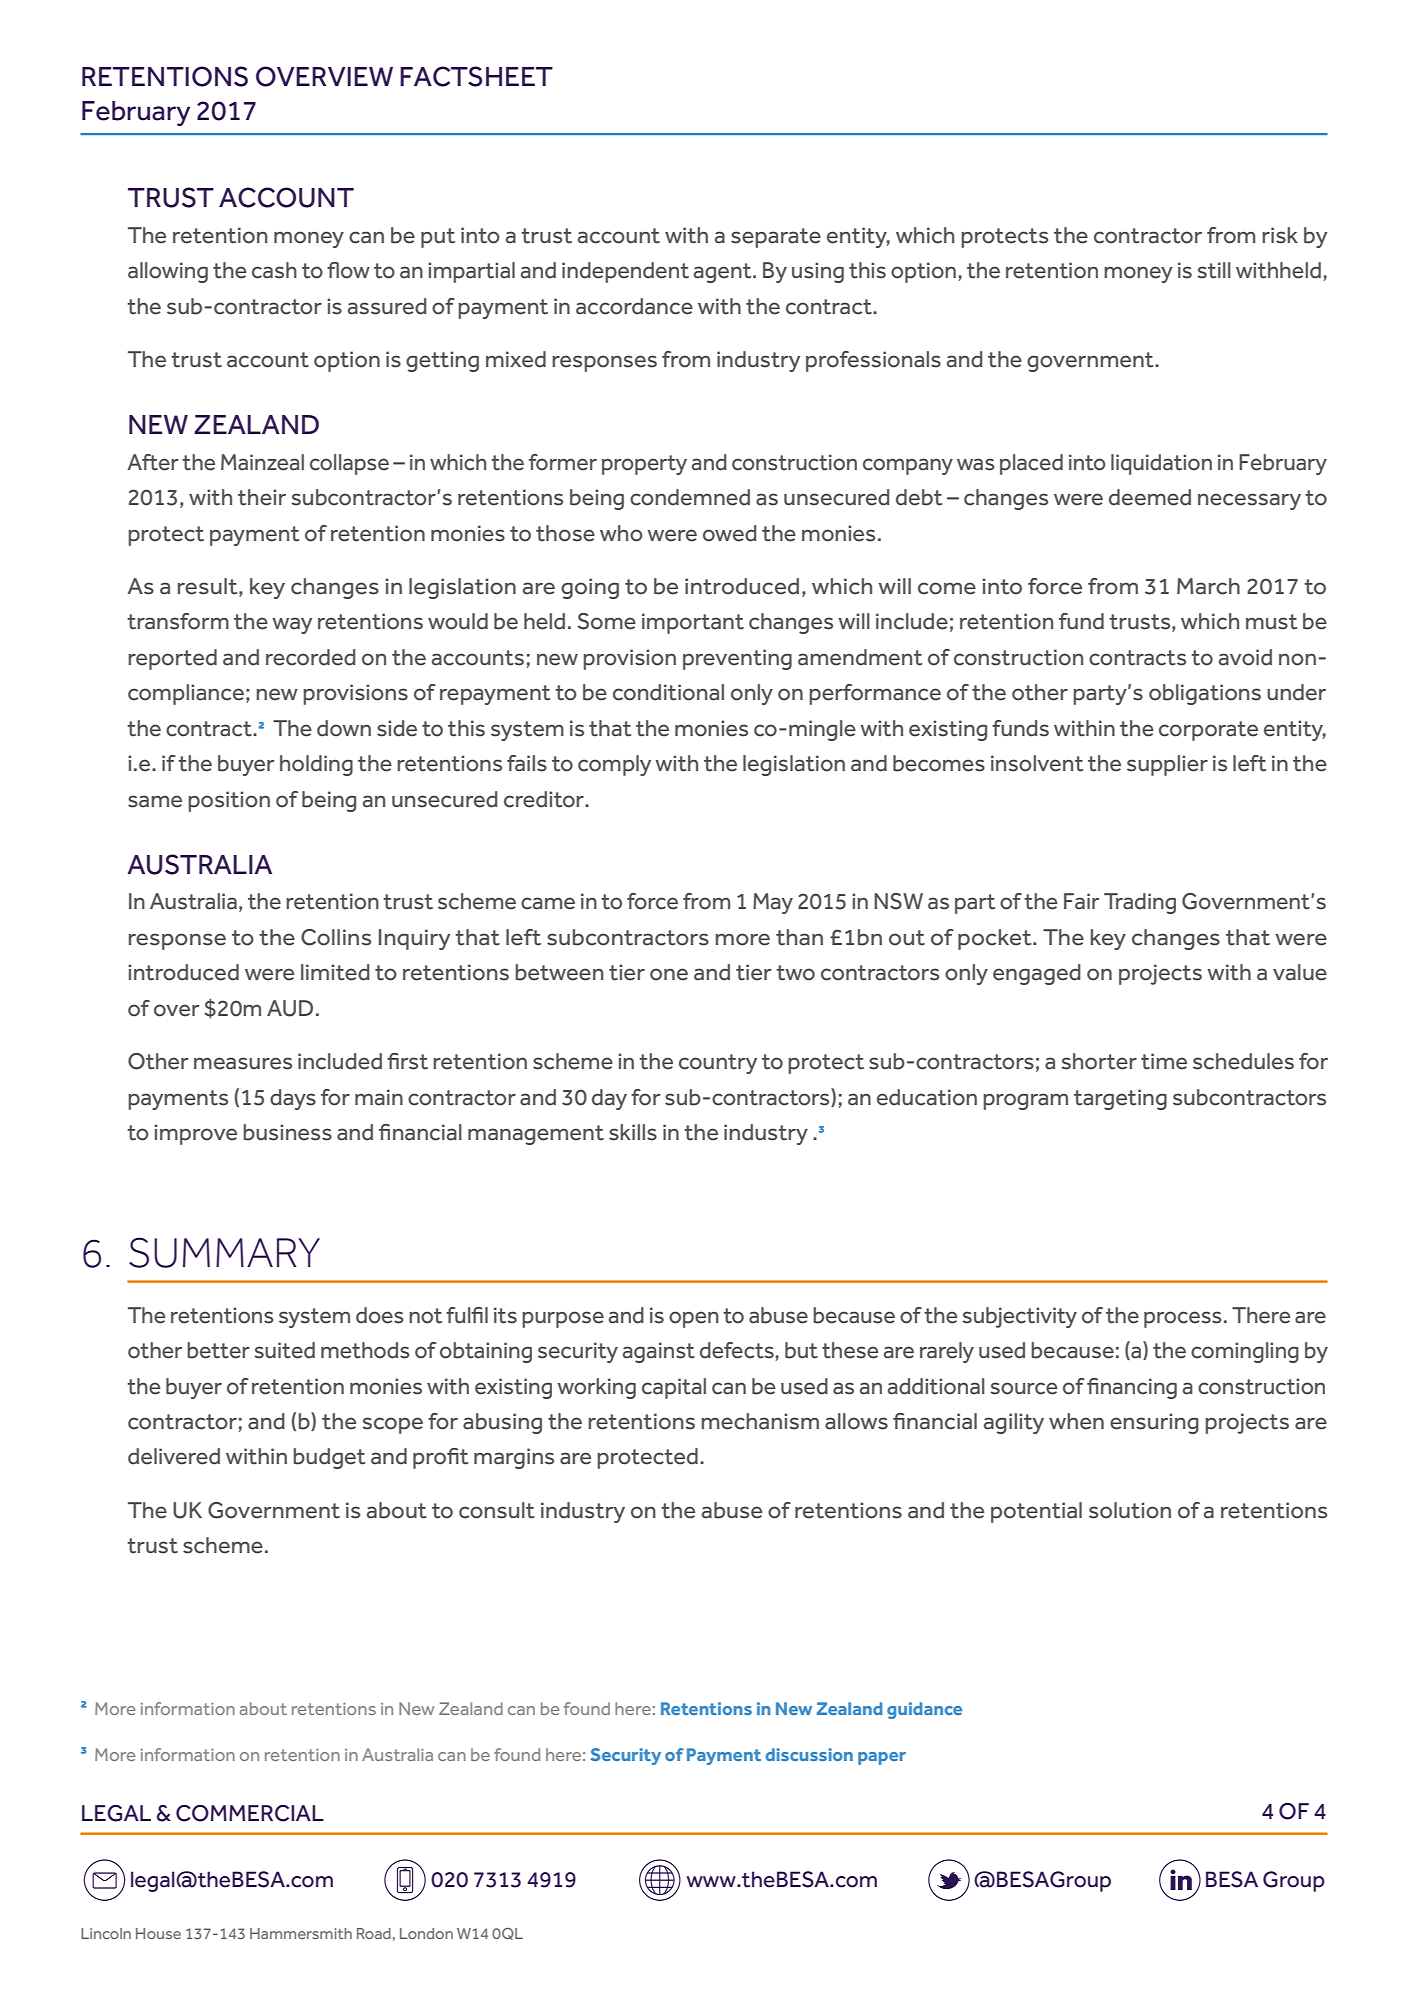 This screenshot has height=1991, width=1408. What do you see at coordinates (809, 1754) in the screenshot?
I see `discussion` at bounding box center [809, 1754].
